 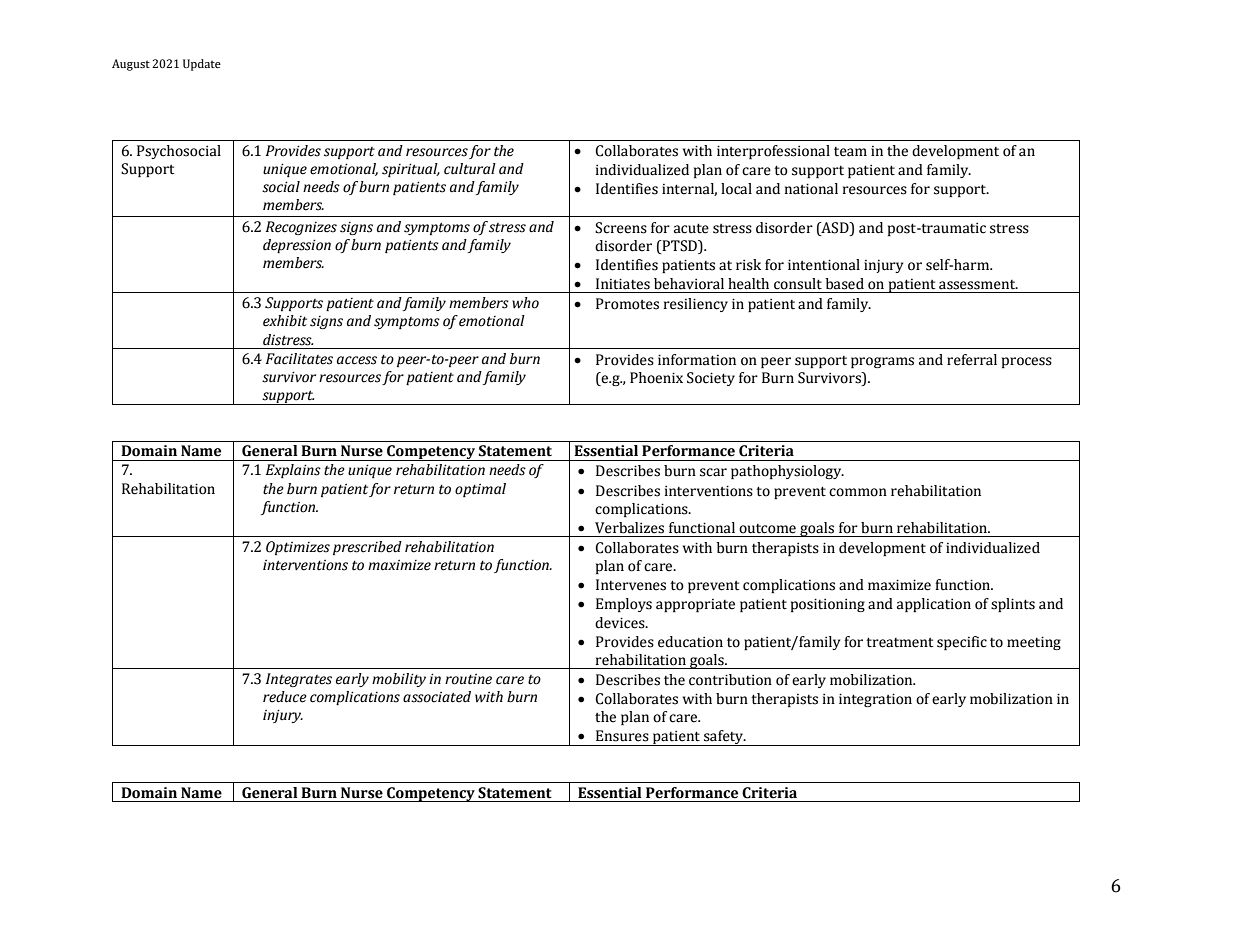 I want to click on common, so click(x=858, y=492).
